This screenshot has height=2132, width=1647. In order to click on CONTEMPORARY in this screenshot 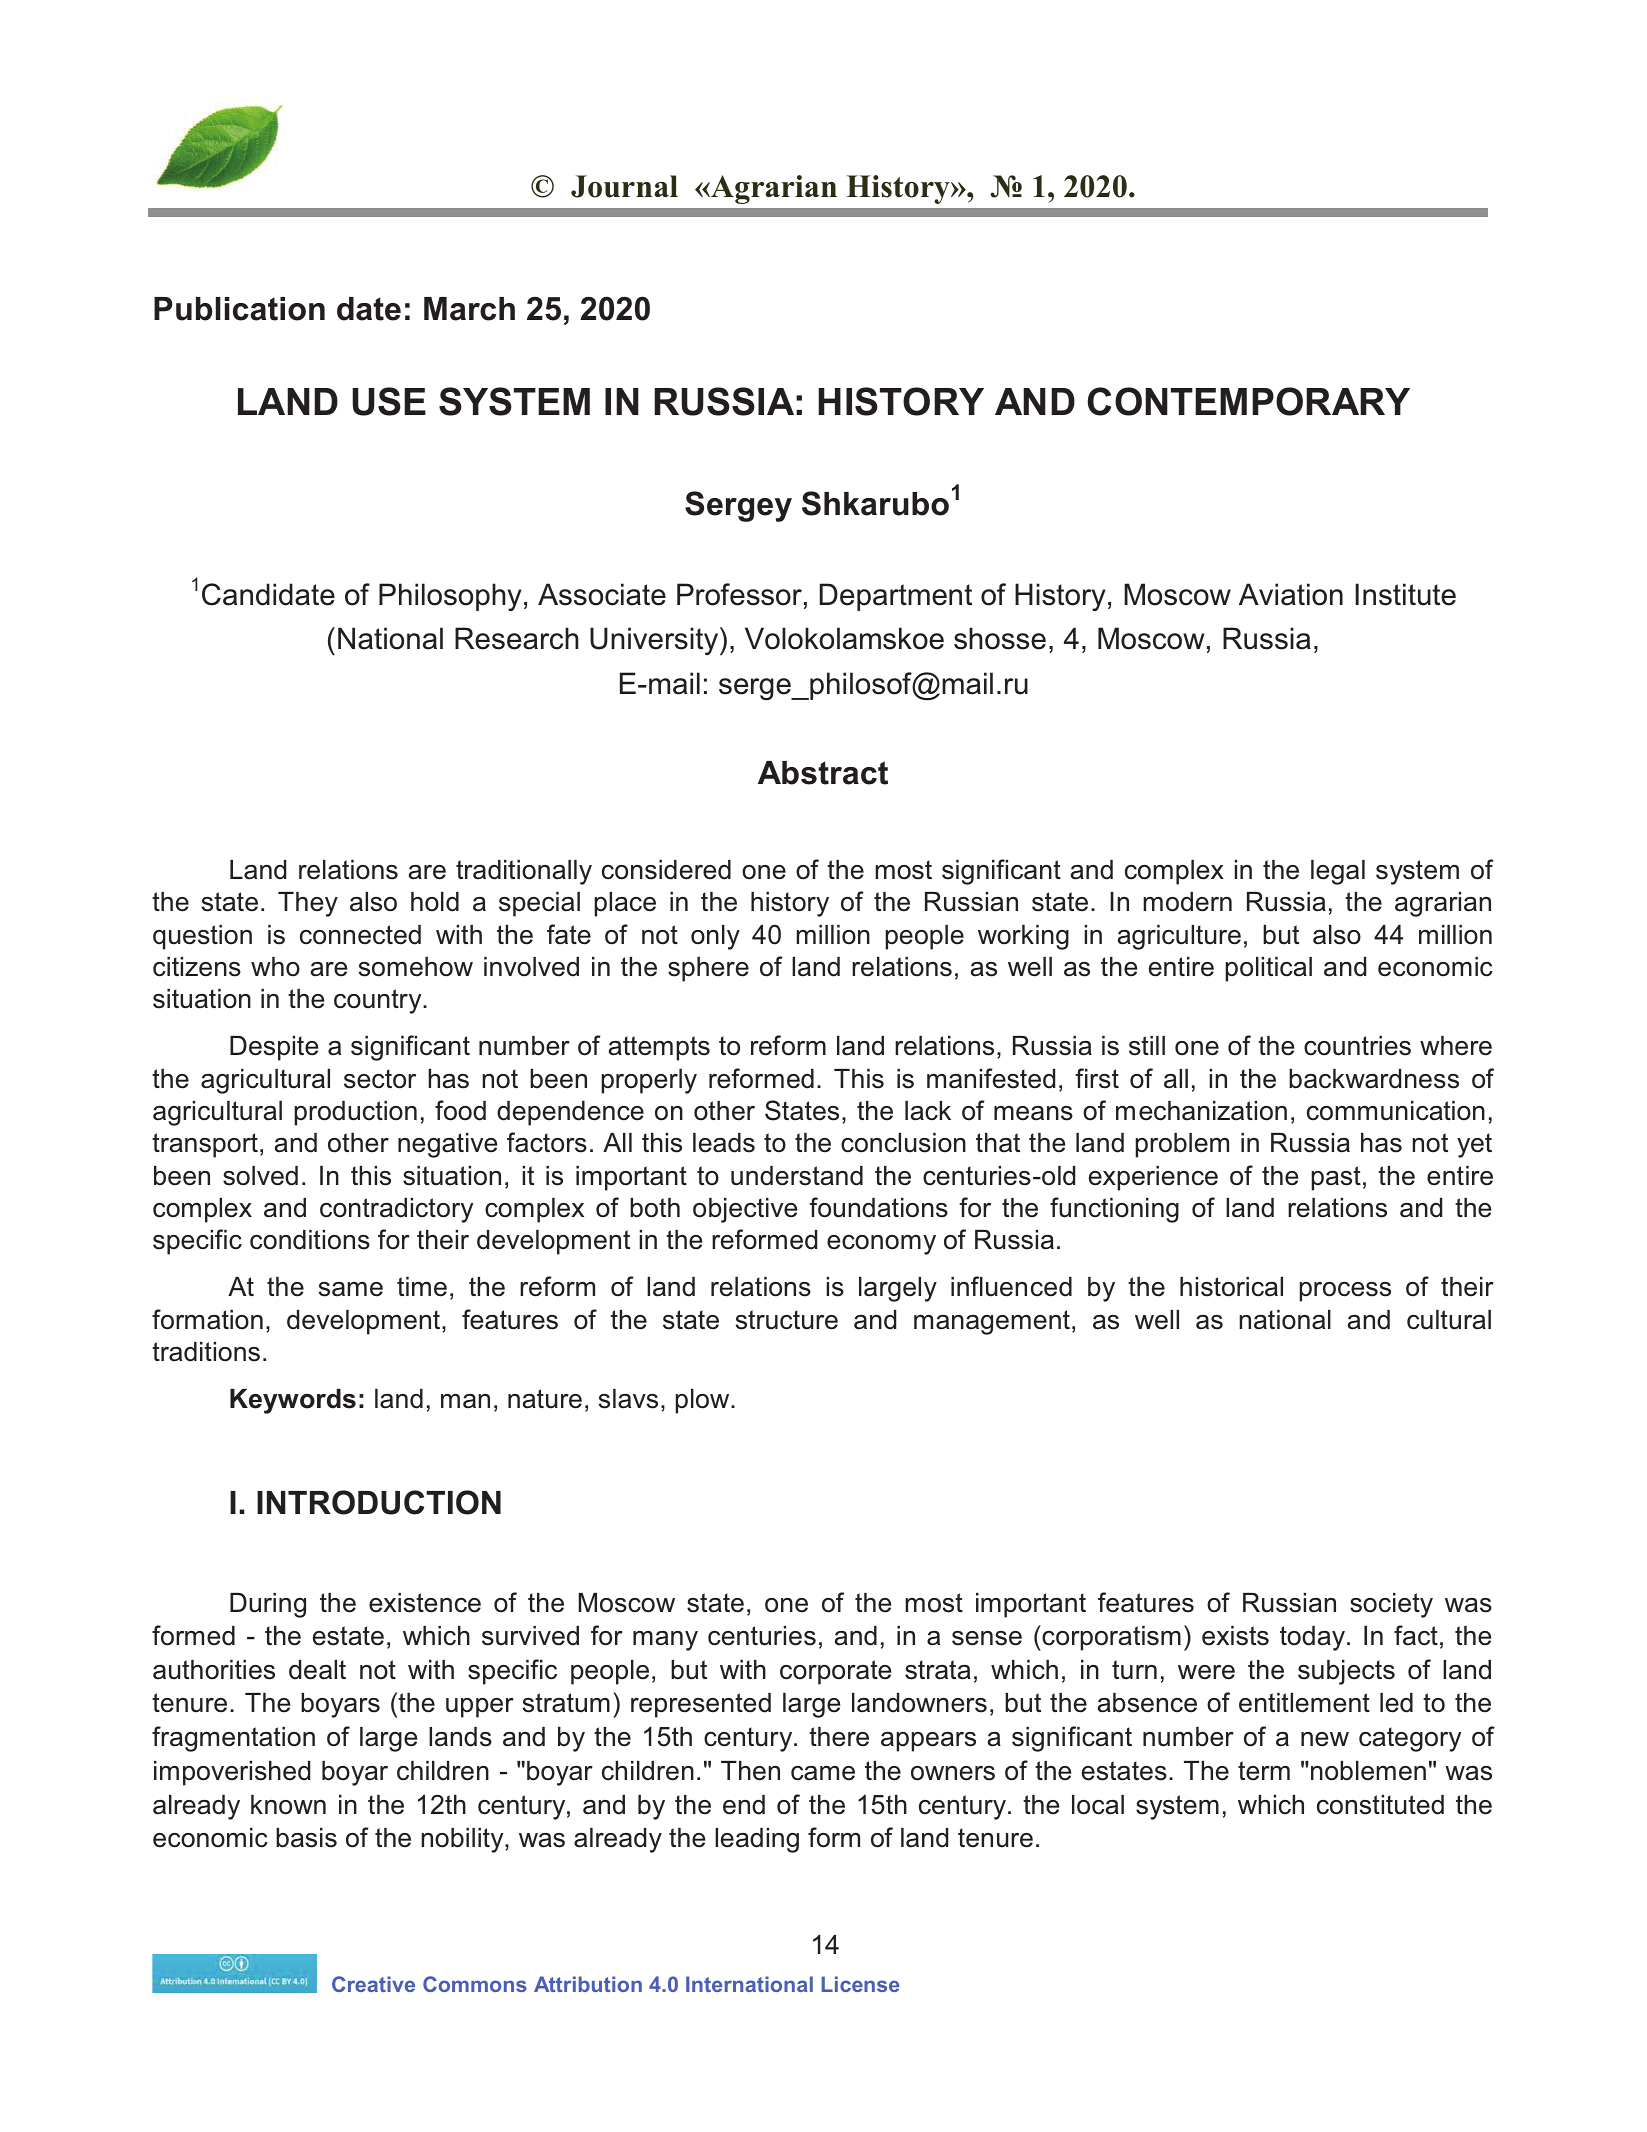, I will do `click(1249, 401)`.
